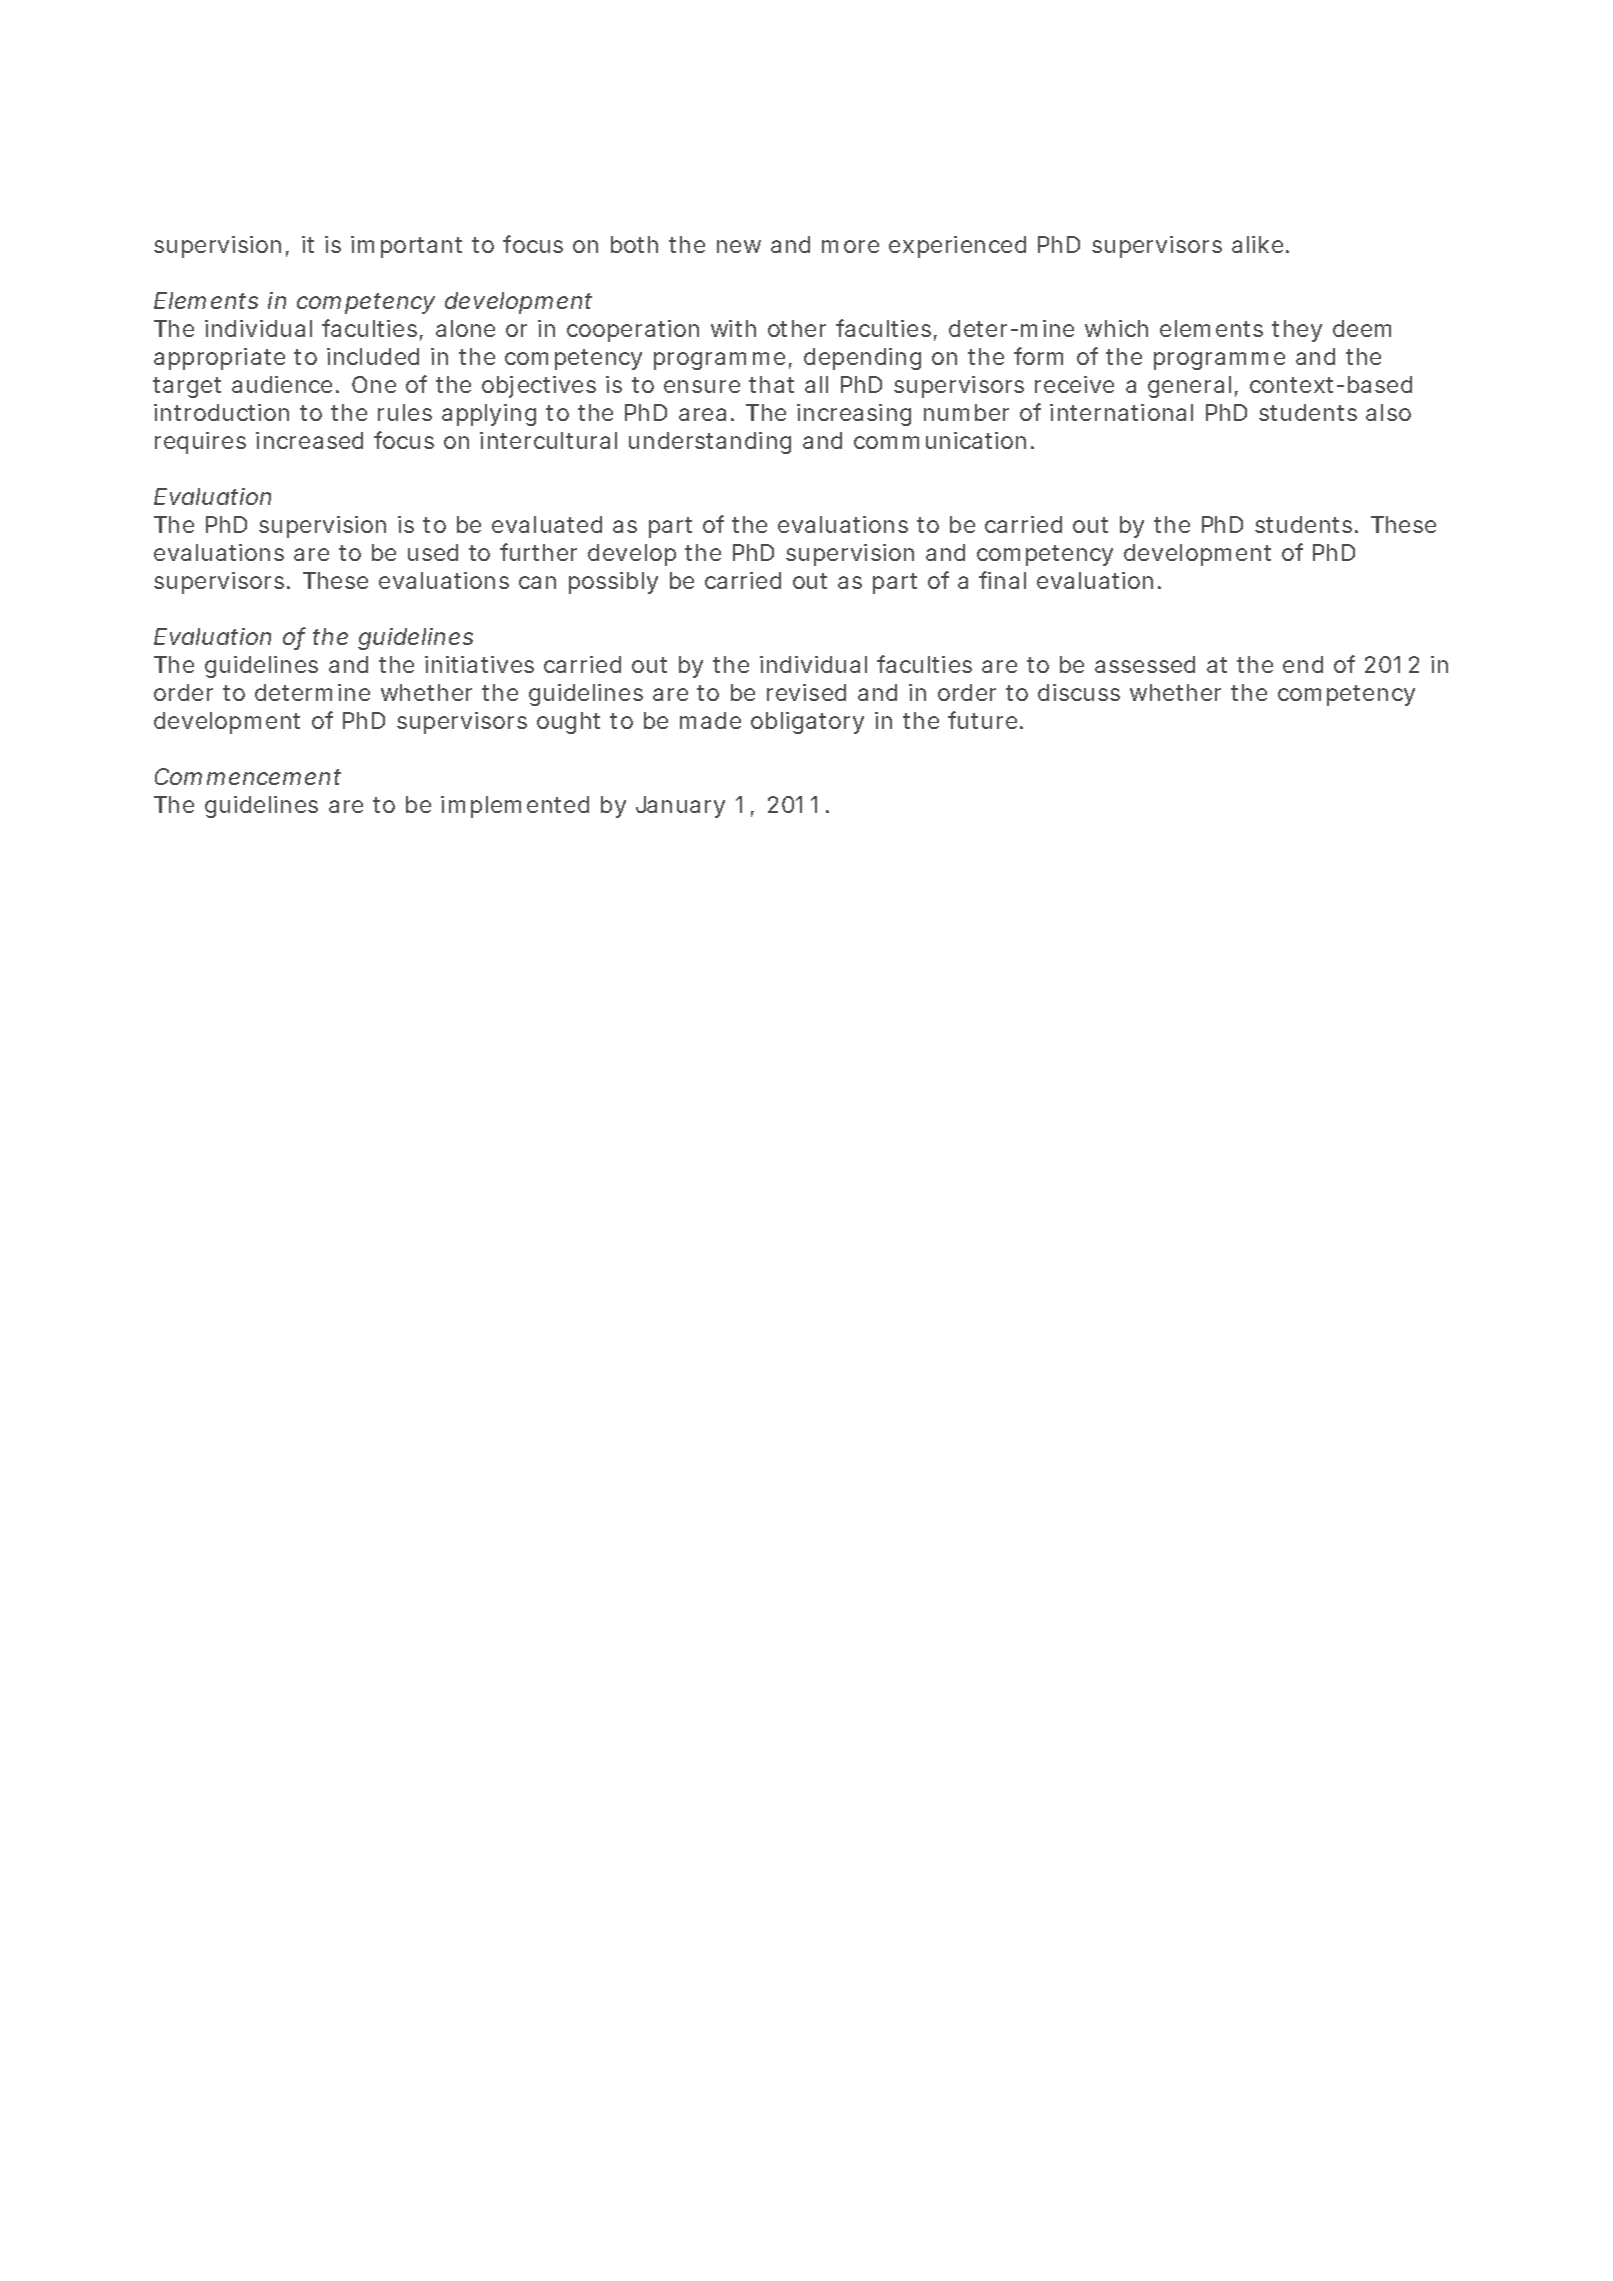 This page has width=1613, height=2281. I want to click on Commencement, so click(248, 776).
